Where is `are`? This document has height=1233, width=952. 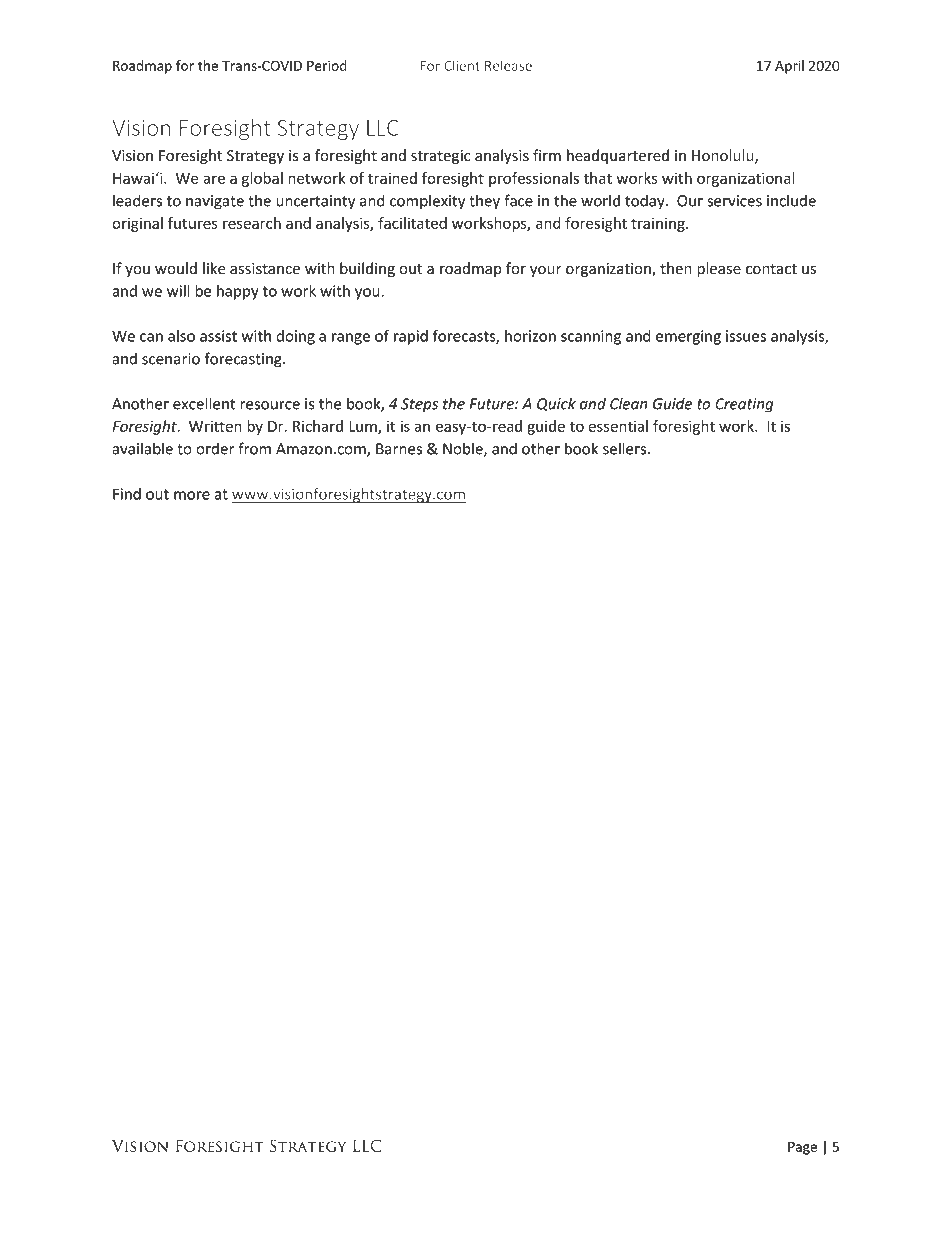
are is located at coordinates (214, 179).
